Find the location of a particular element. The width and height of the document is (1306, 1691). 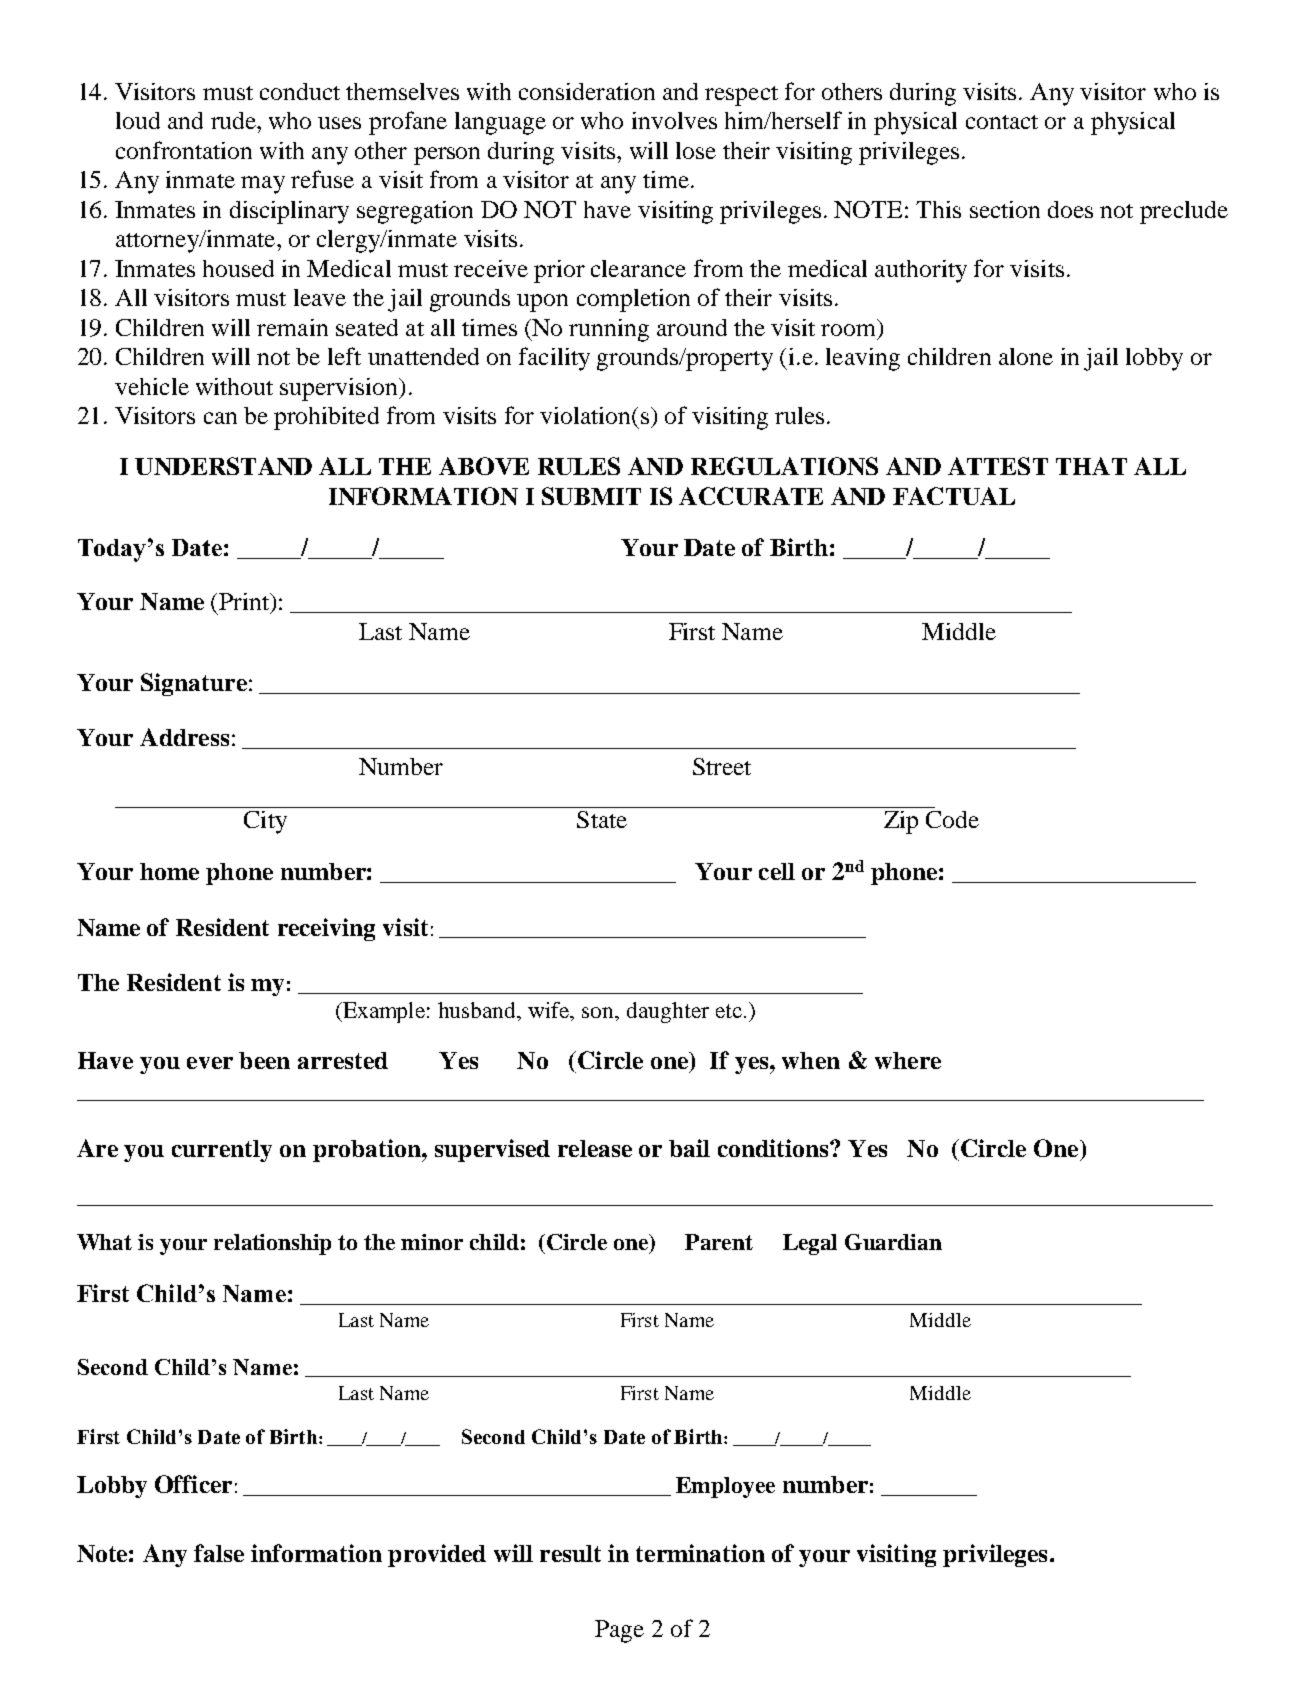

SUBMIT is located at coordinates (591, 496).
